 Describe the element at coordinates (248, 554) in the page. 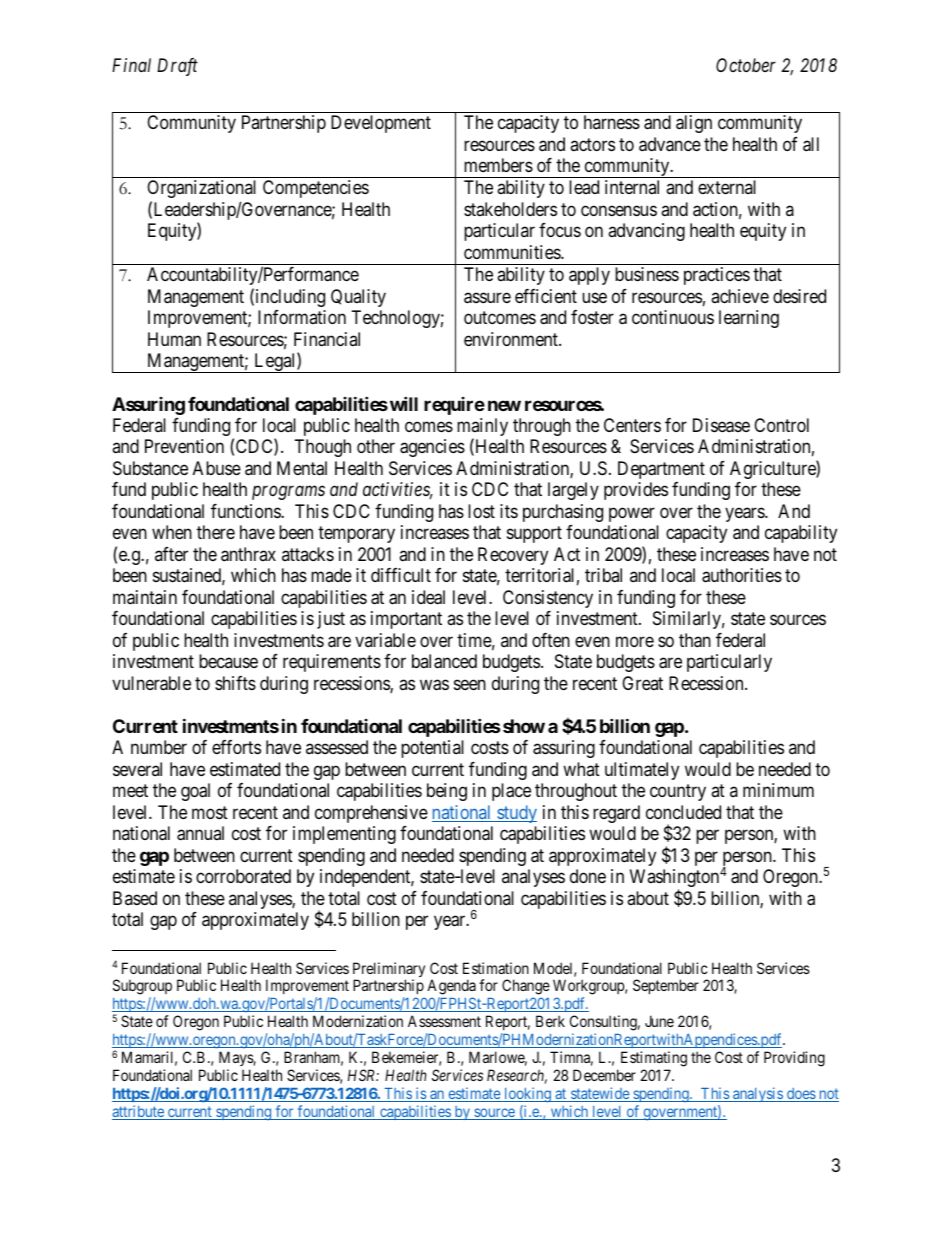

I see `anthrax` at that location.
